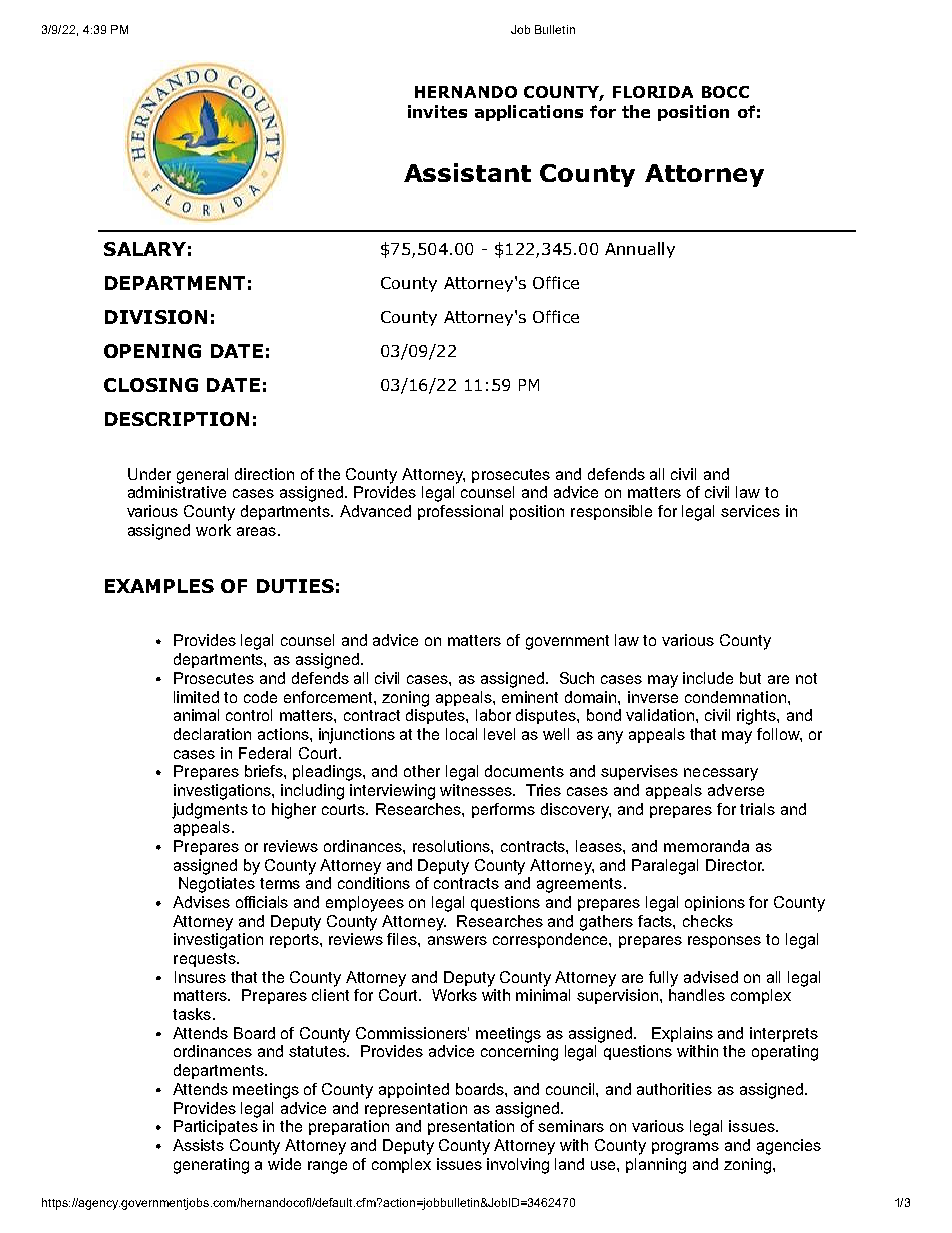  Describe the element at coordinates (708, 678) in the screenshot. I see `include` at that location.
